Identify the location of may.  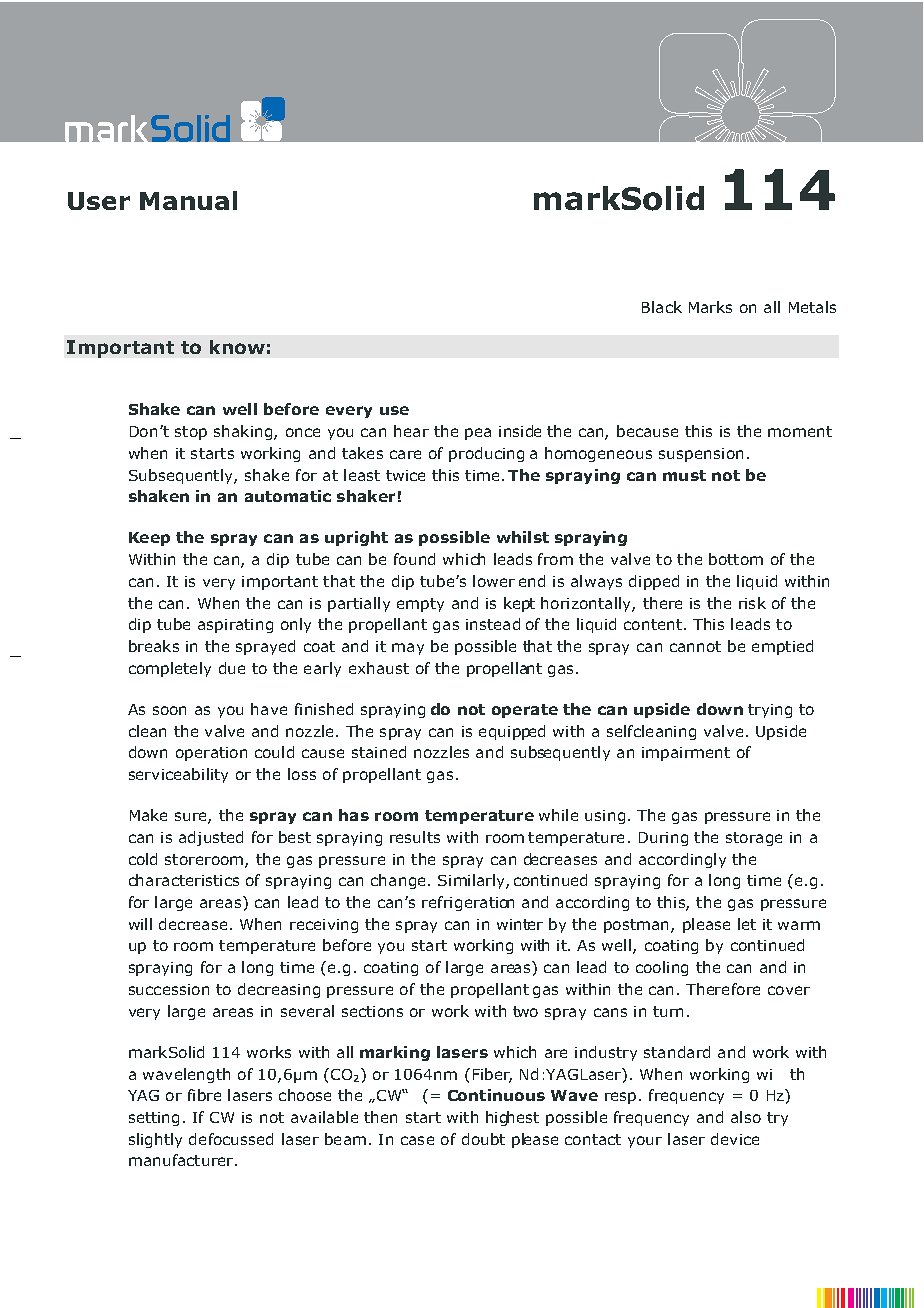
(408, 649).
